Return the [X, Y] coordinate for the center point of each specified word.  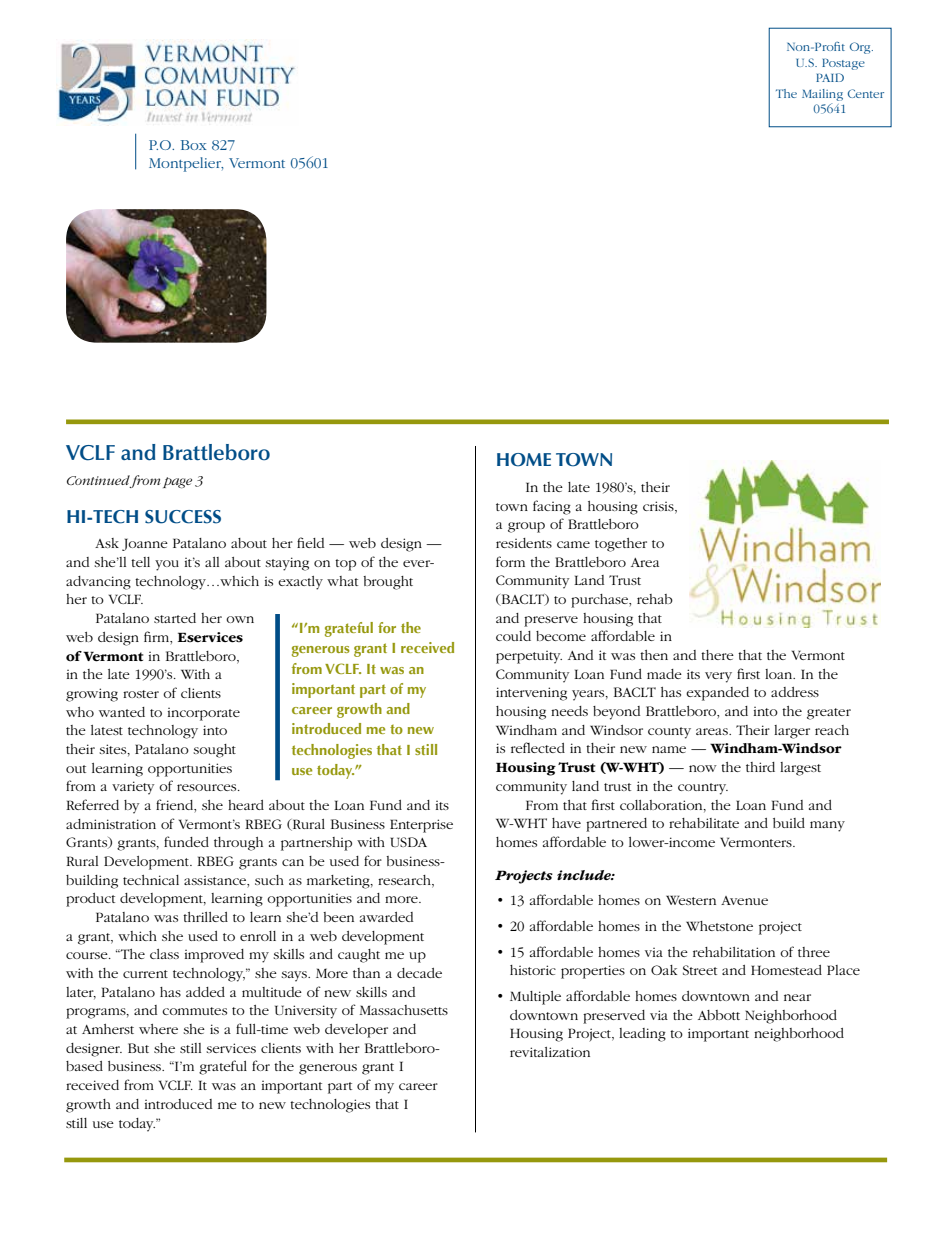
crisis [659, 507]
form [510, 561]
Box [193, 145]
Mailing [822, 95]
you [167, 565]
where [158, 1029]
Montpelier [186, 164]
